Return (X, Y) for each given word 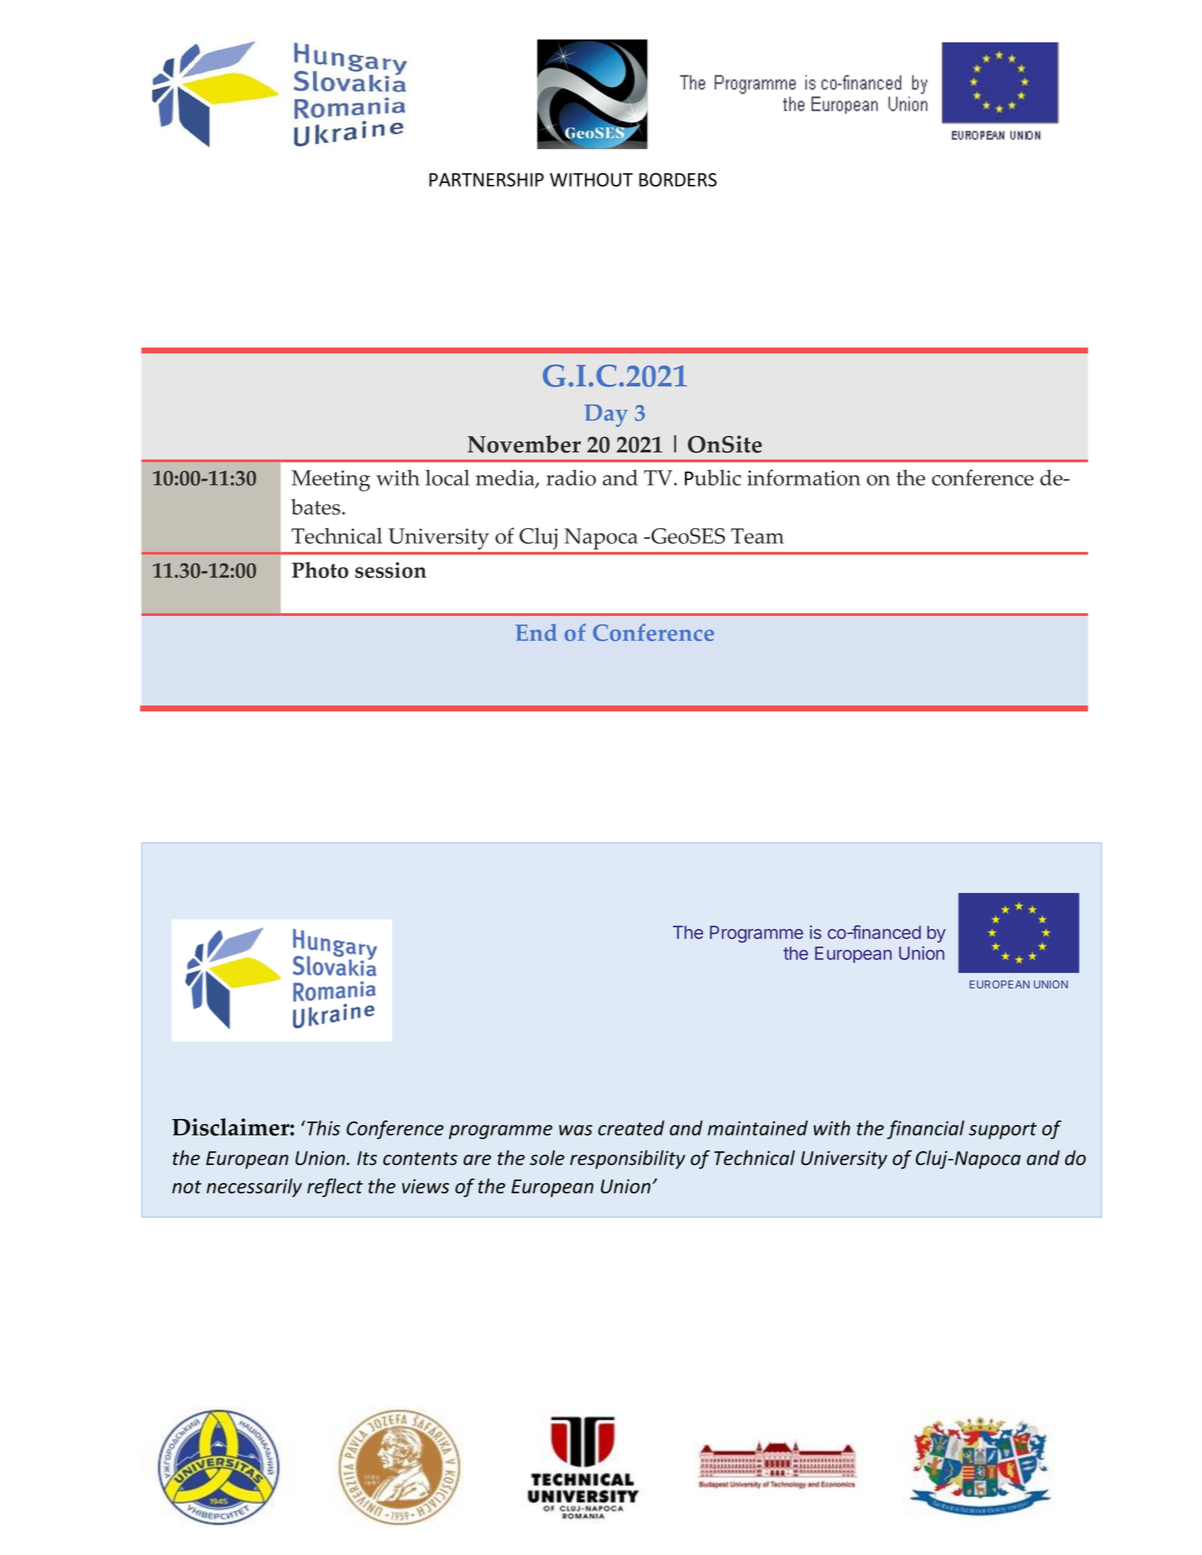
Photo (320, 570)
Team (757, 536)
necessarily (254, 1187)
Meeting (331, 481)
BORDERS (678, 180)
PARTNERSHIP (486, 180)
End (536, 632)
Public (713, 477)
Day (606, 415)
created (631, 1128)
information (803, 477)
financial (925, 1129)
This (323, 1128)
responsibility (627, 1159)
